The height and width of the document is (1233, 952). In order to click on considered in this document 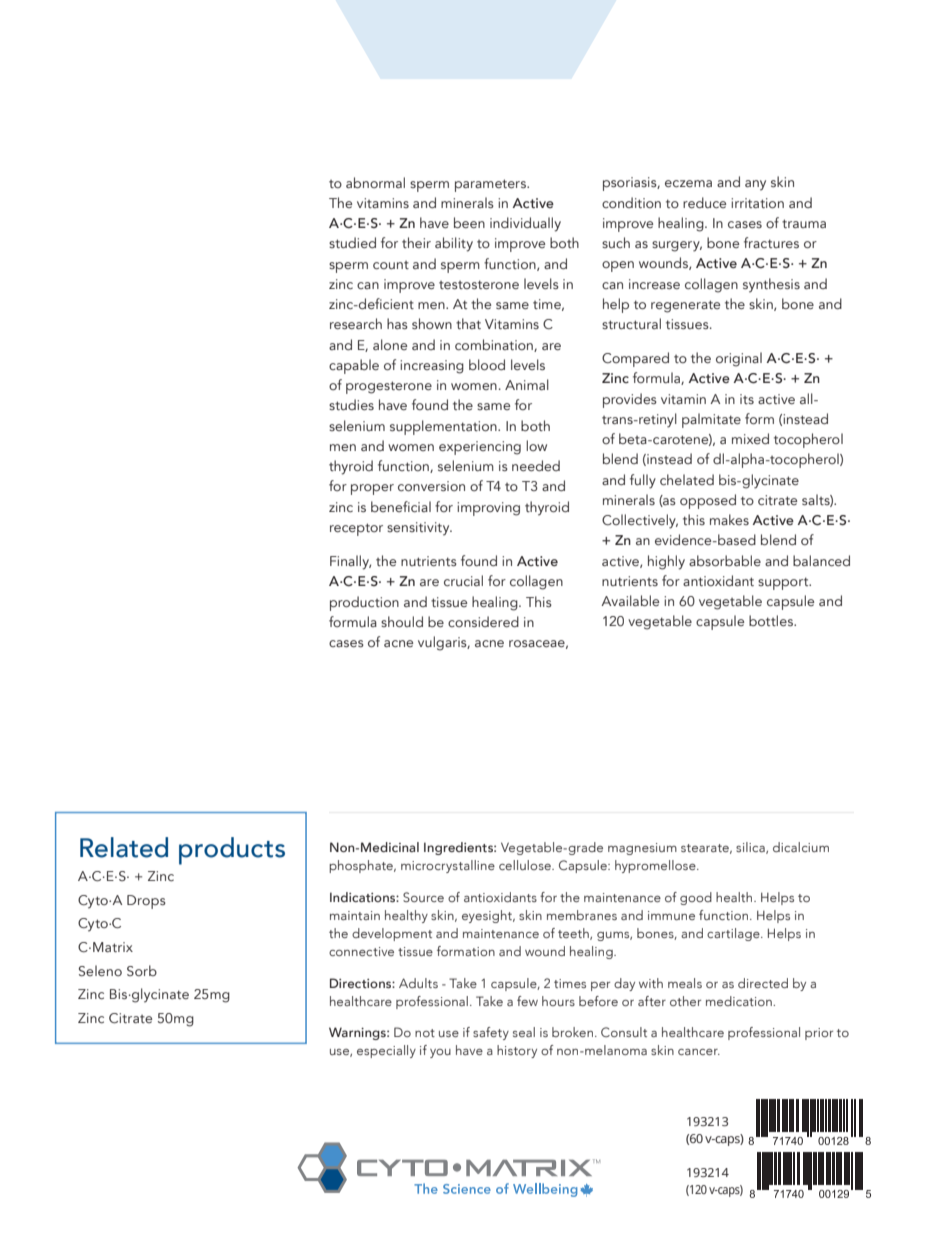, I will do `click(483, 621)`.
